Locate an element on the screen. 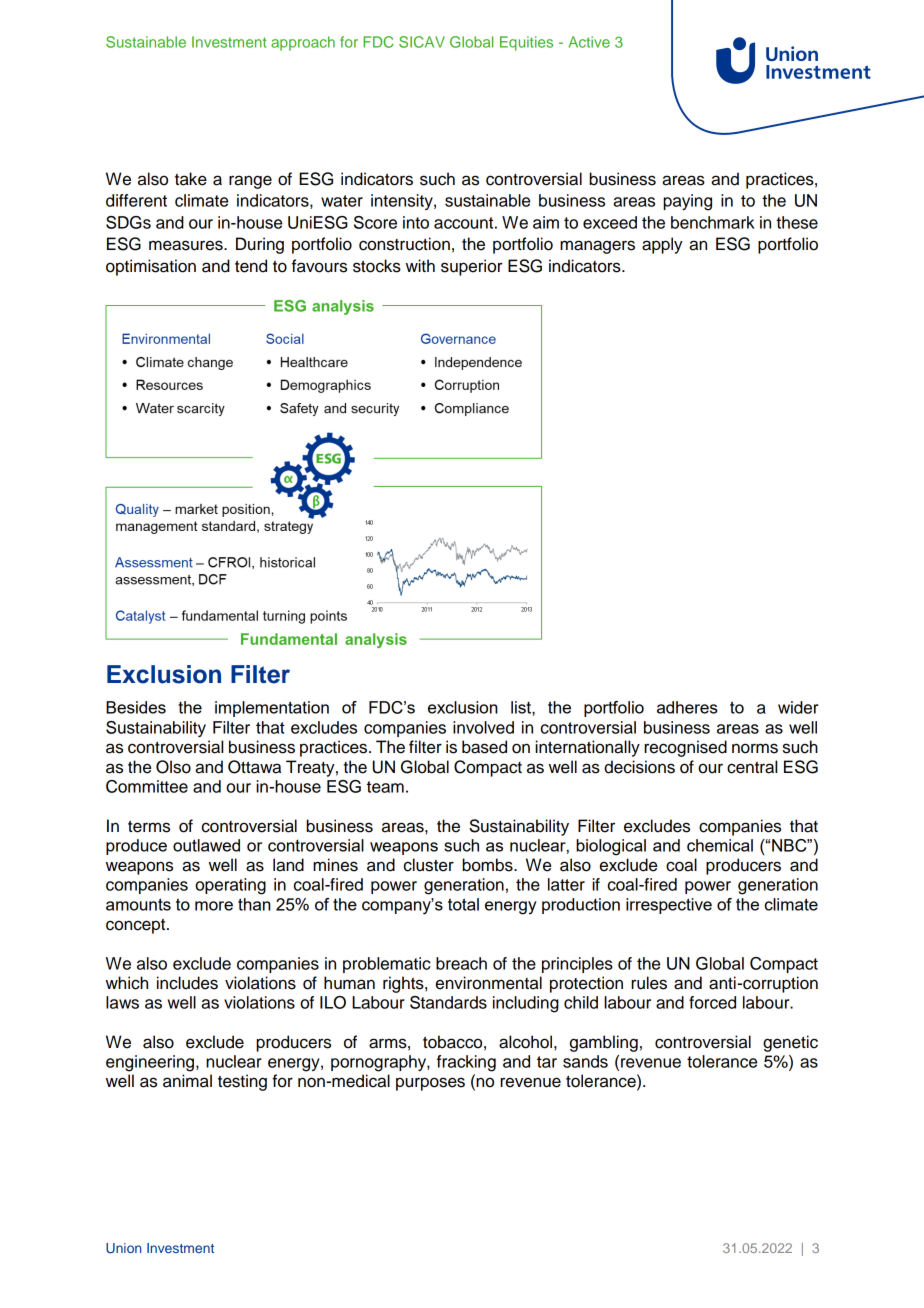 This screenshot has height=1308, width=924. superior is located at coordinates (472, 267).
